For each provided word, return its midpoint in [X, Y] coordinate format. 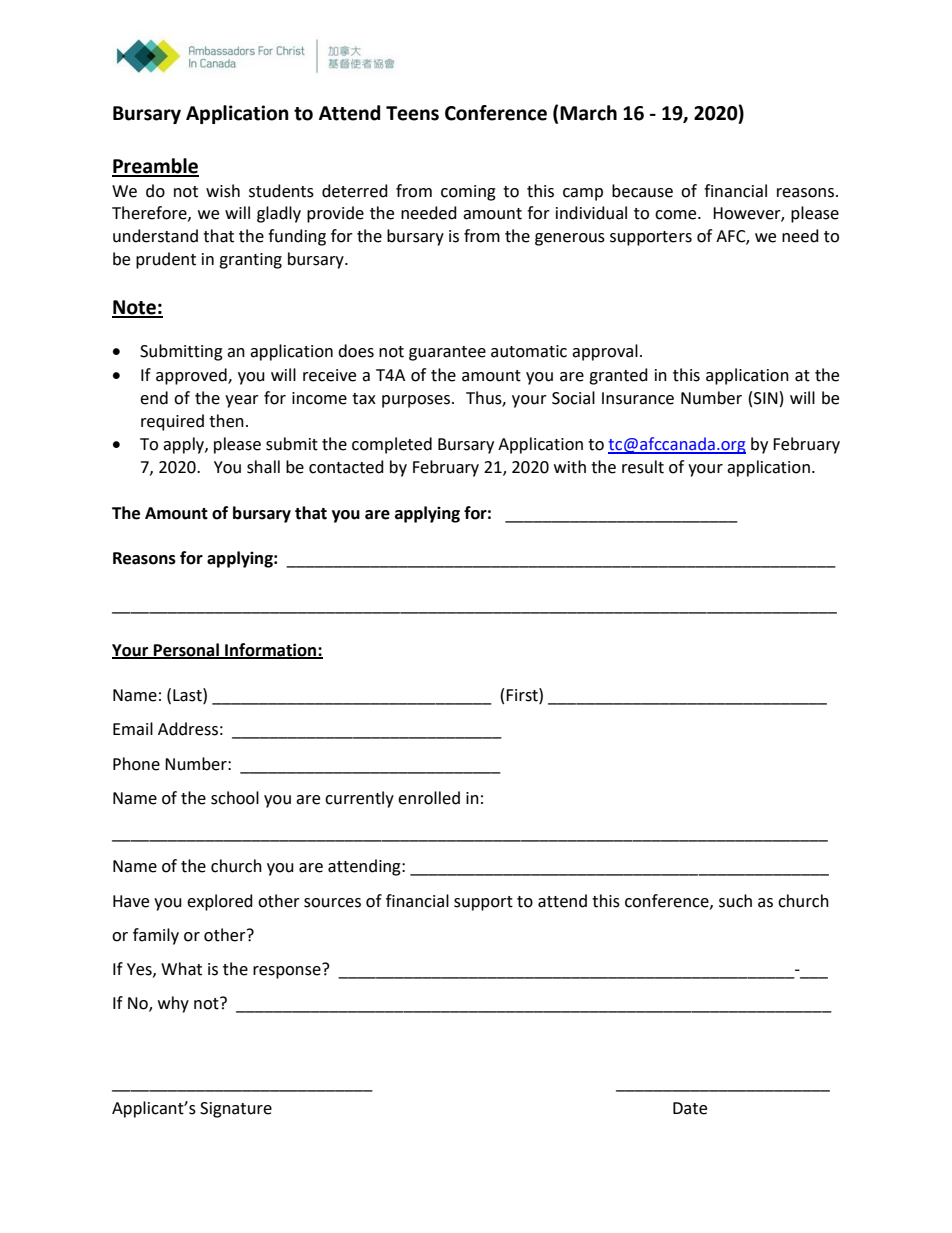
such [735, 901]
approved [192, 376]
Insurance [638, 398]
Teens [412, 113]
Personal [186, 650]
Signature [236, 1110]
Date [690, 1108]
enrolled [429, 798]
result [643, 467]
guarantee [447, 353]
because [642, 191]
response [288, 971]
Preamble [155, 167]
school [235, 798]
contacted [346, 467]
